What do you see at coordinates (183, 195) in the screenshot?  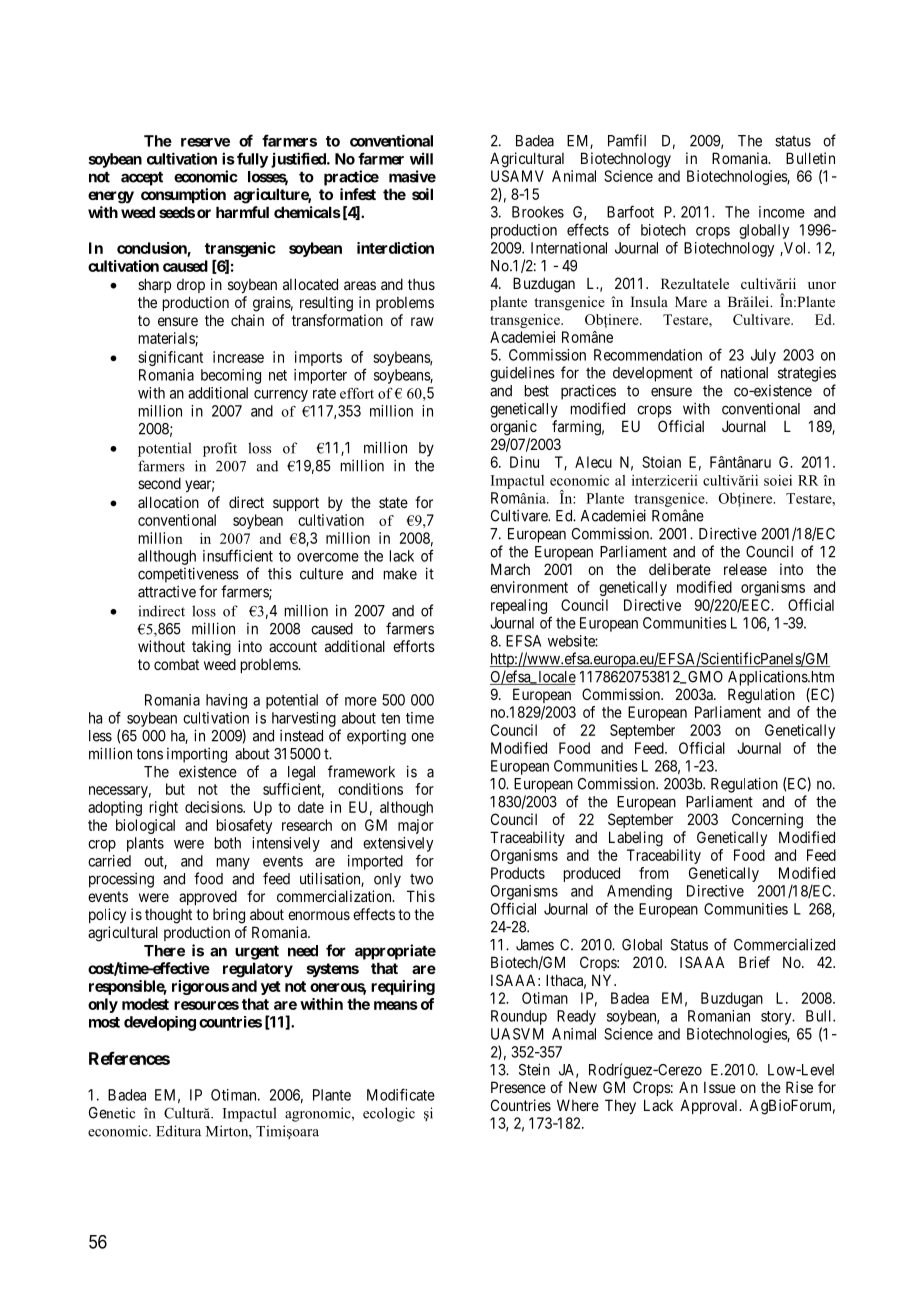 I see `consumption` at bounding box center [183, 195].
